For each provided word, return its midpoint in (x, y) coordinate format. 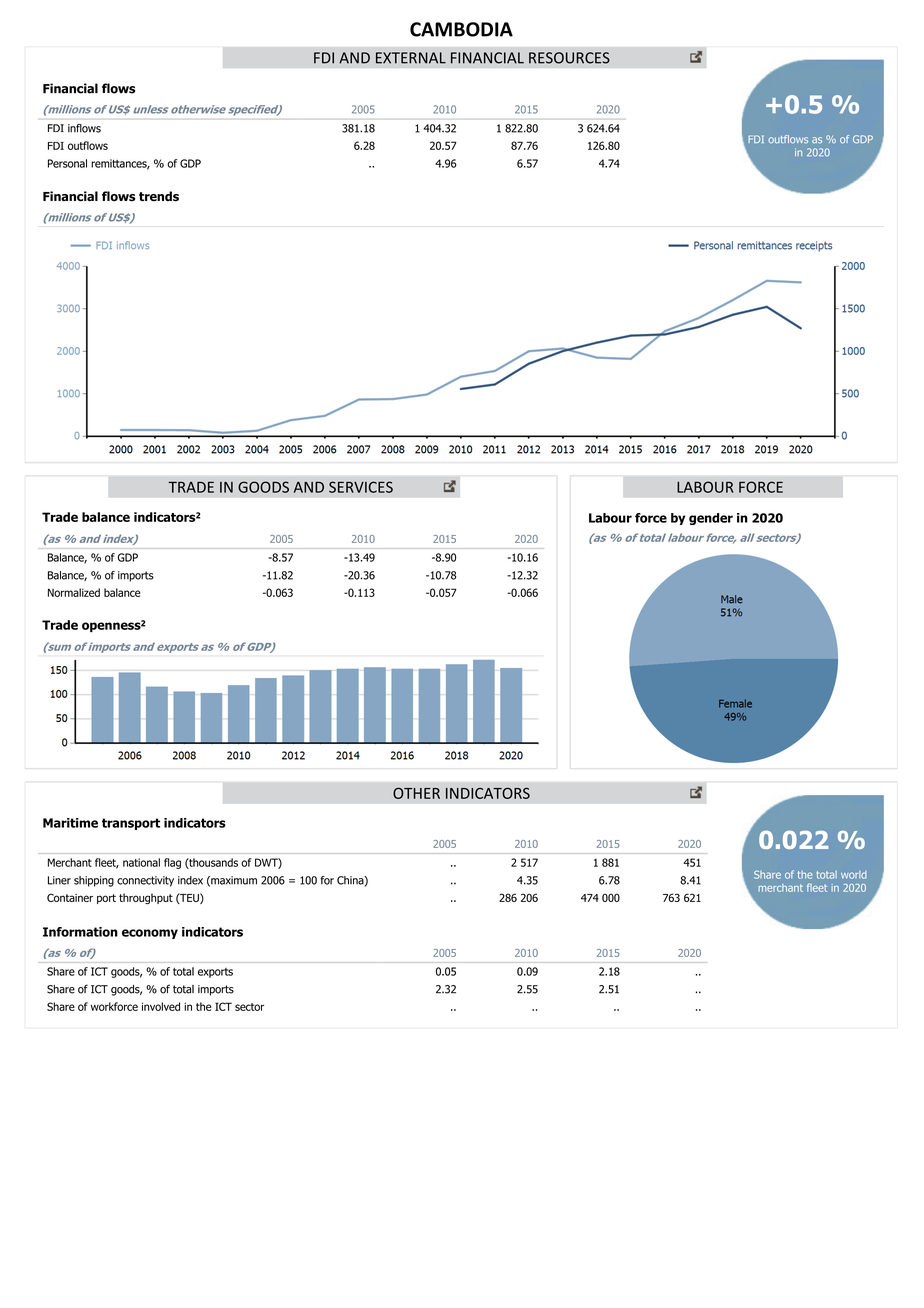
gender (711, 519)
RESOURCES (569, 58)
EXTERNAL (411, 58)
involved (161, 1006)
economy (150, 934)
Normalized (74, 592)
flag (172, 863)
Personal (67, 163)
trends (159, 196)
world (854, 875)
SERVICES (361, 487)
